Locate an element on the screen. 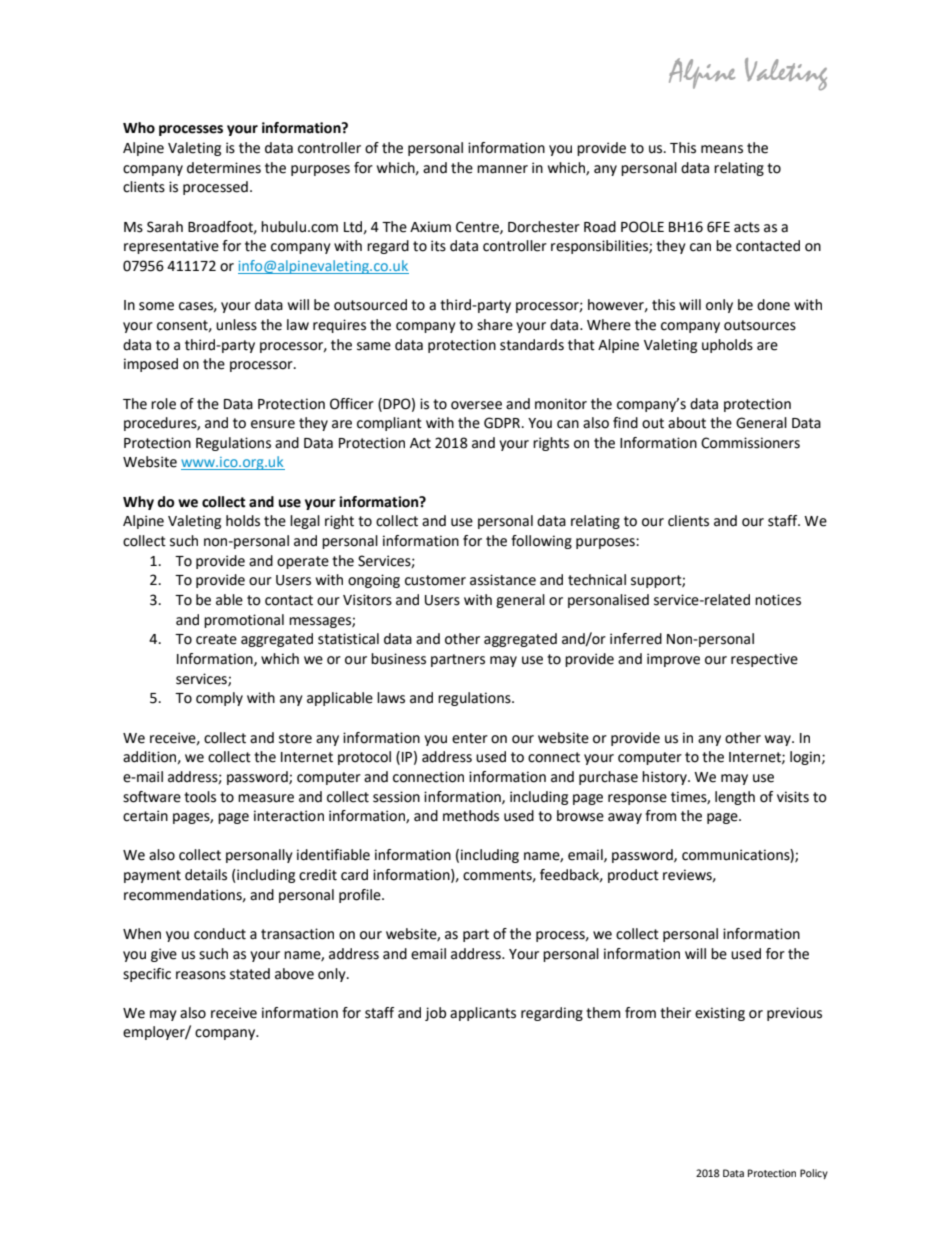  tools is located at coordinates (200, 797).
